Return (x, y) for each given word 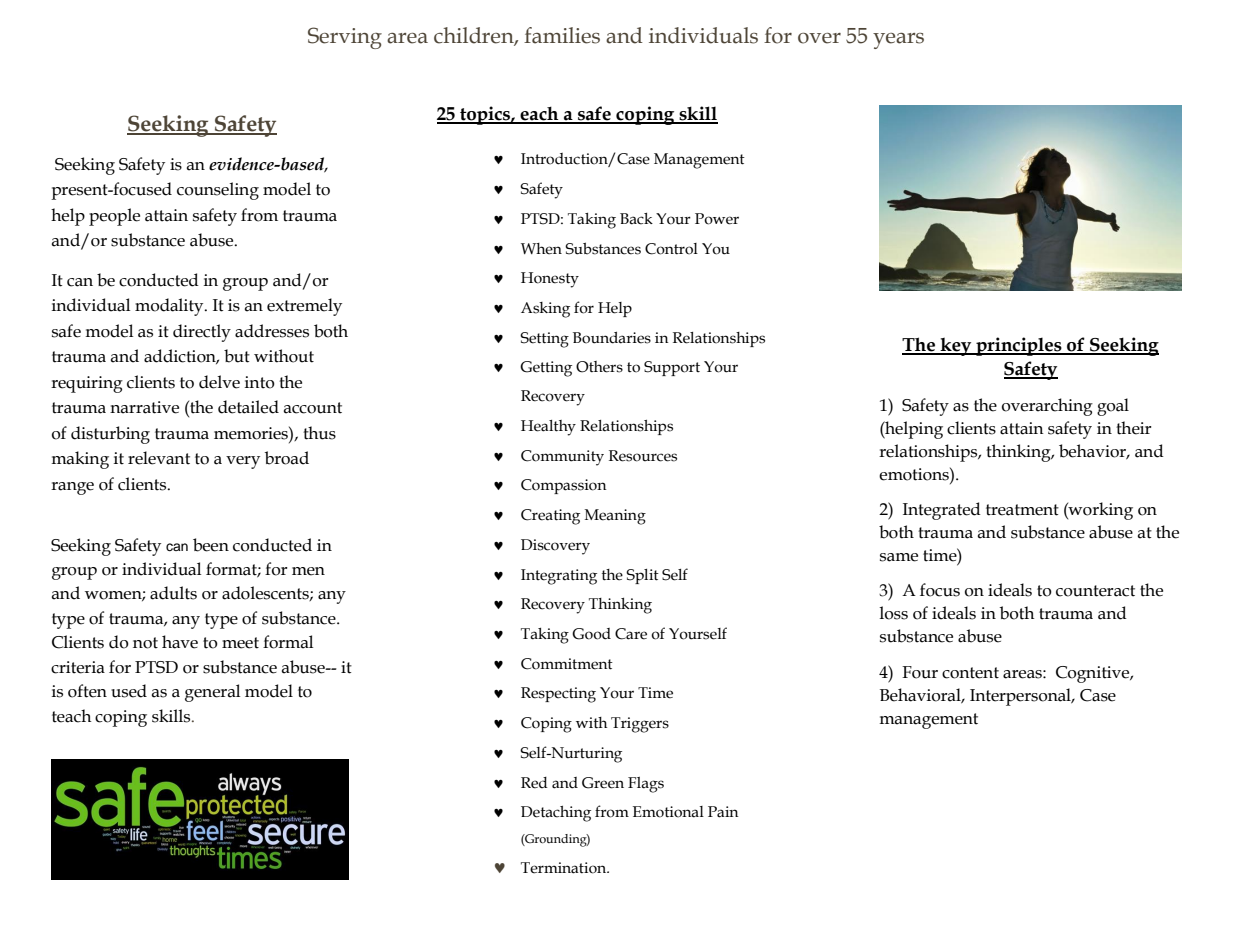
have (180, 642)
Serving (345, 38)
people (114, 217)
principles (1019, 346)
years (898, 41)
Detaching (556, 814)
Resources (643, 456)
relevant (159, 458)
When (541, 249)
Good (591, 634)
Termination (565, 868)
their (1134, 428)
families (562, 35)
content (970, 673)
